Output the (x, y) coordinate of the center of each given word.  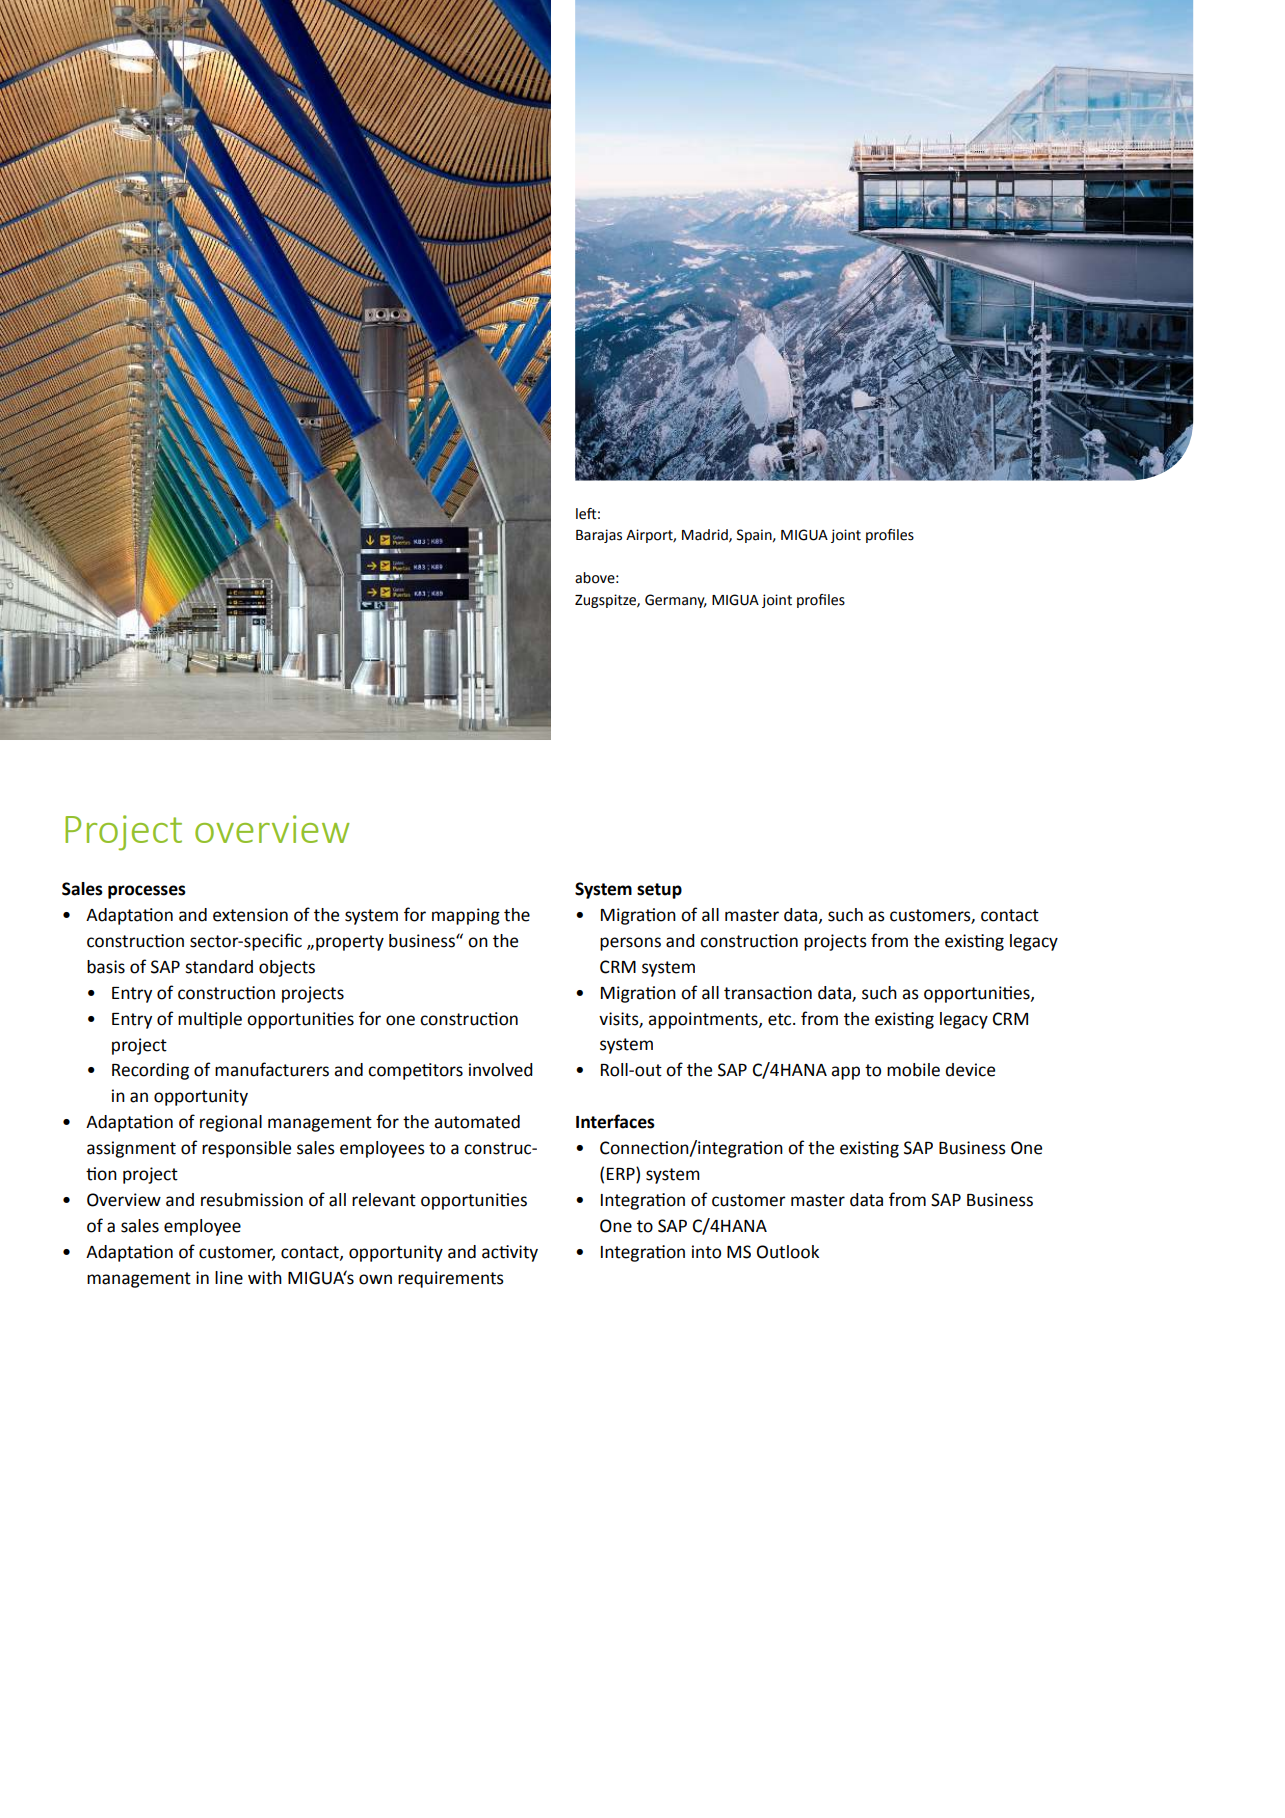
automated (477, 1122)
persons (630, 944)
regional (231, 1123)
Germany (676, 601)
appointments (704, 1020)
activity (510, 1253)
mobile (913, 1070)
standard (219, 967)
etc (781, 1019)
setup (659, 891)
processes (147, 892)
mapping (466, 916)
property (350, 943)
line (229, 1278)
